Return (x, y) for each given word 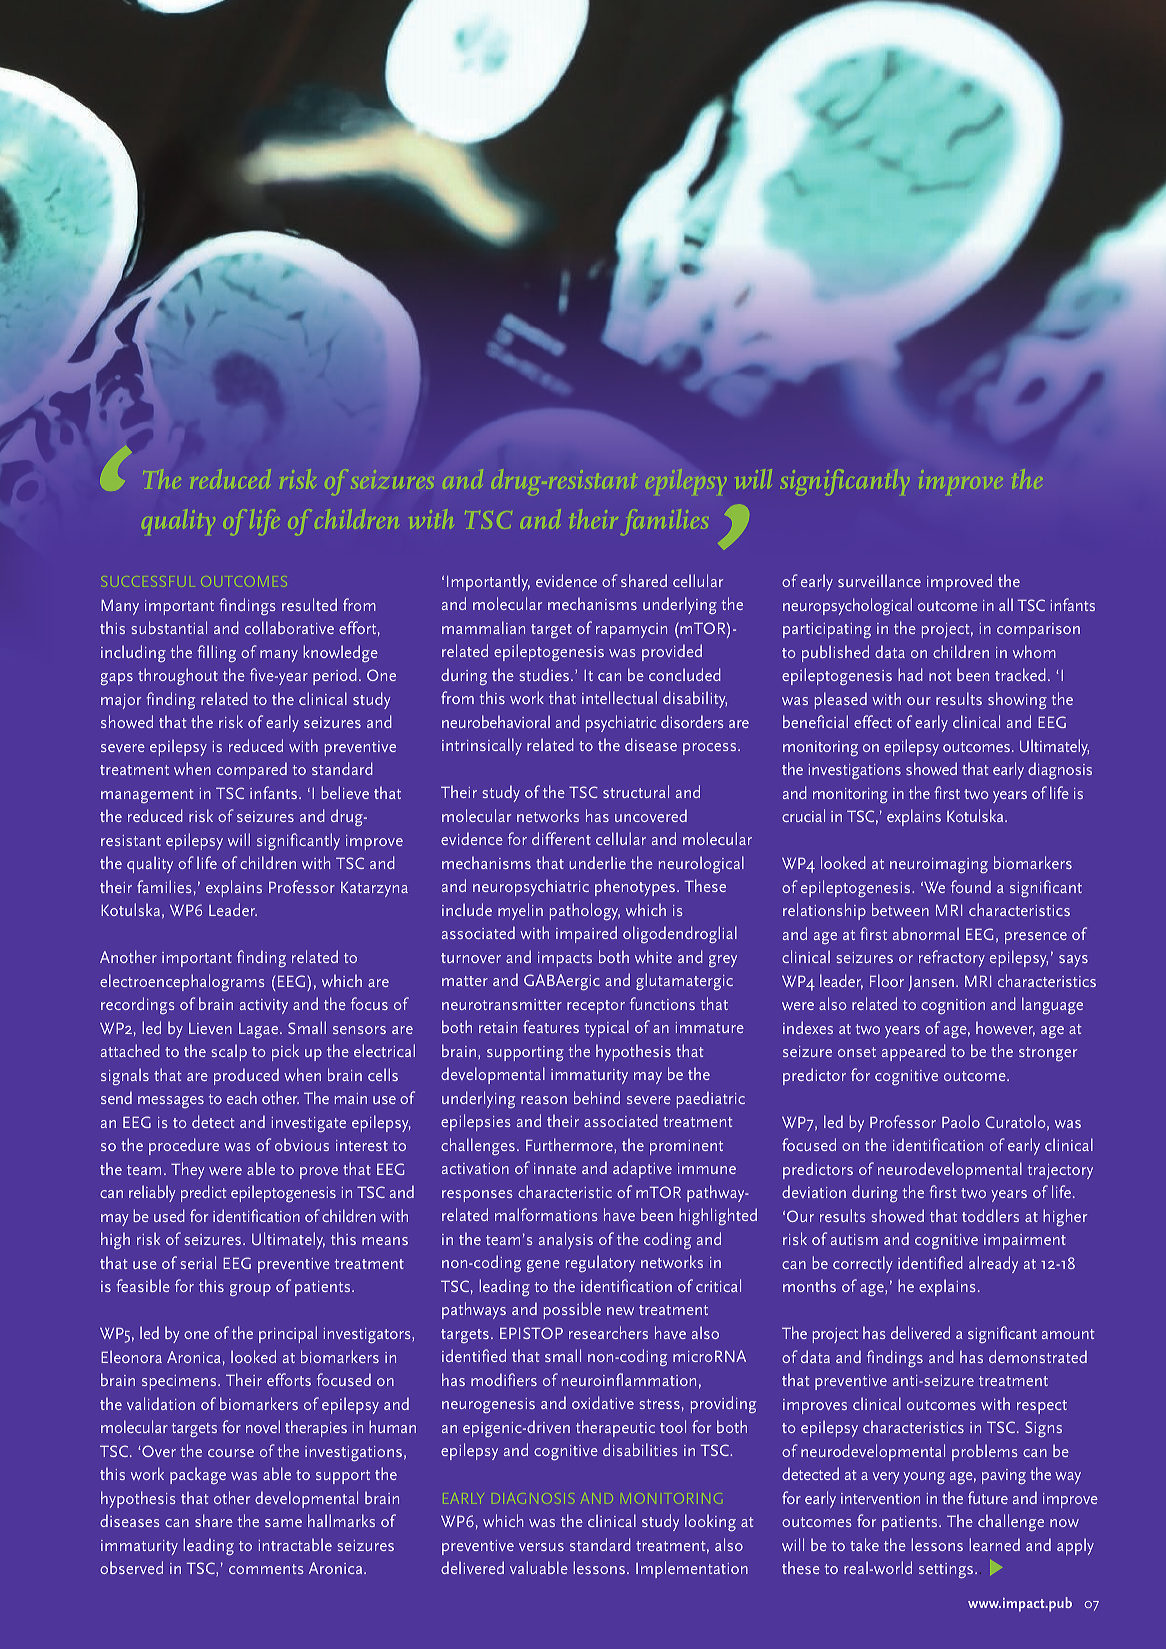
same (283, 1523)
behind (597, 1097)
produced (246, 1076)
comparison (1038, 630)
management (147, 796)
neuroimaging (939, 865)
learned (994, 1544)
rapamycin (631, 630)
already (993, 1264)
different (561, 838)
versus (541, 1547)
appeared (914, 1052)
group (250, 1290)
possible (572, 1310)
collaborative (289, 627)
